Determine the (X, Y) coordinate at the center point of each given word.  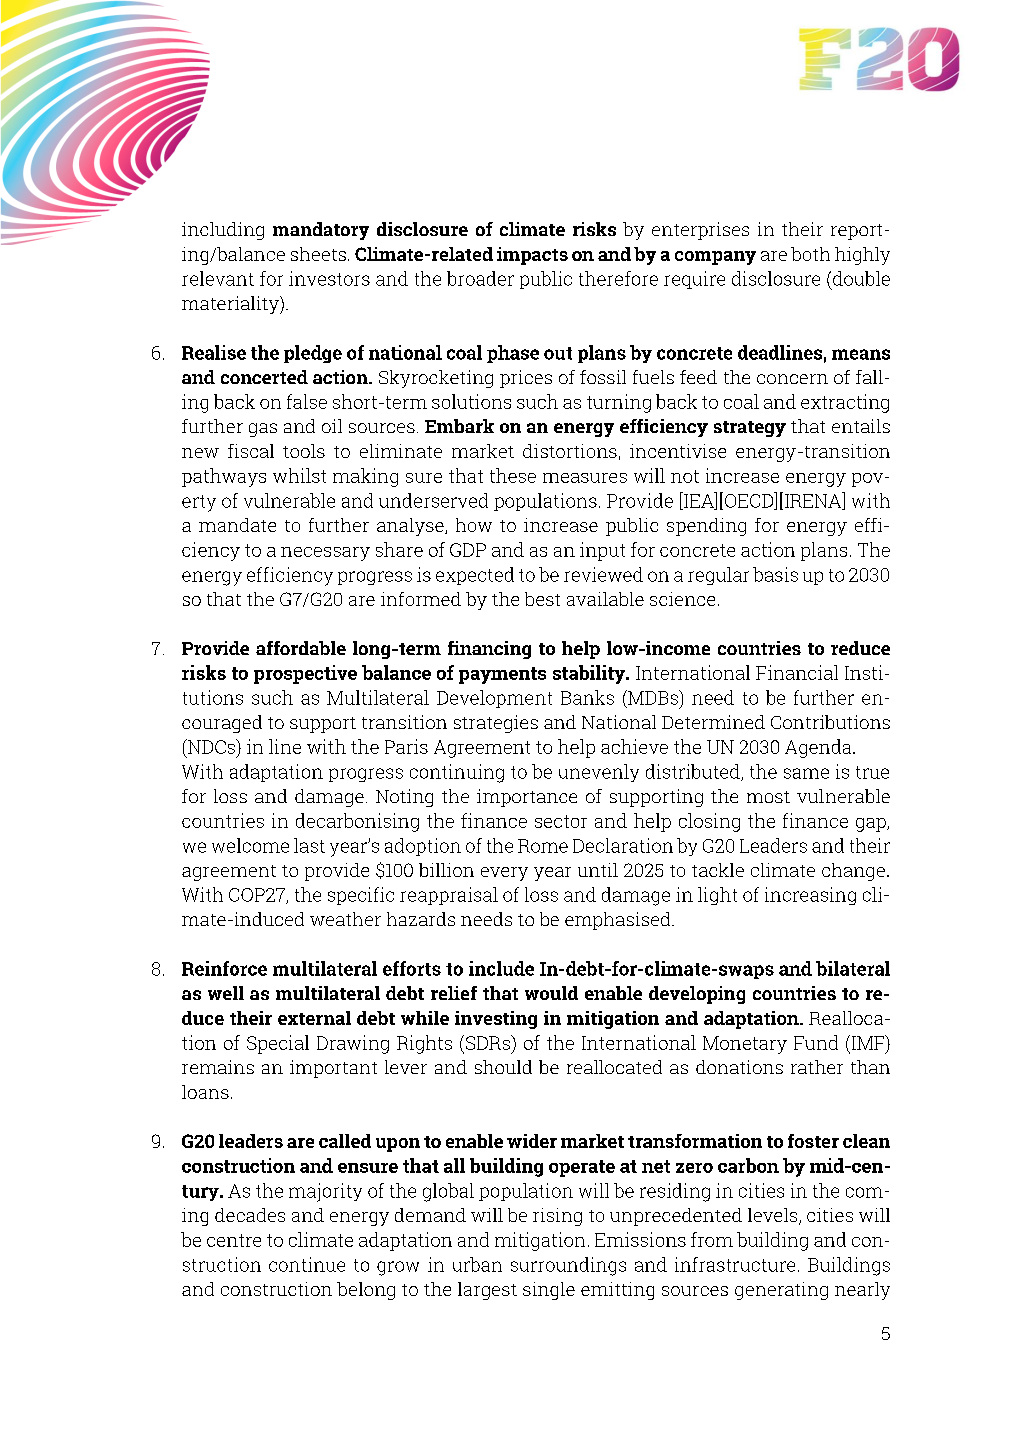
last (309, 845)
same (806, 773)
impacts (532, 256)
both (810, 254)
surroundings (568, 1266)
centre (234, 1240)
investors (329, 278)
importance (527, 798)
